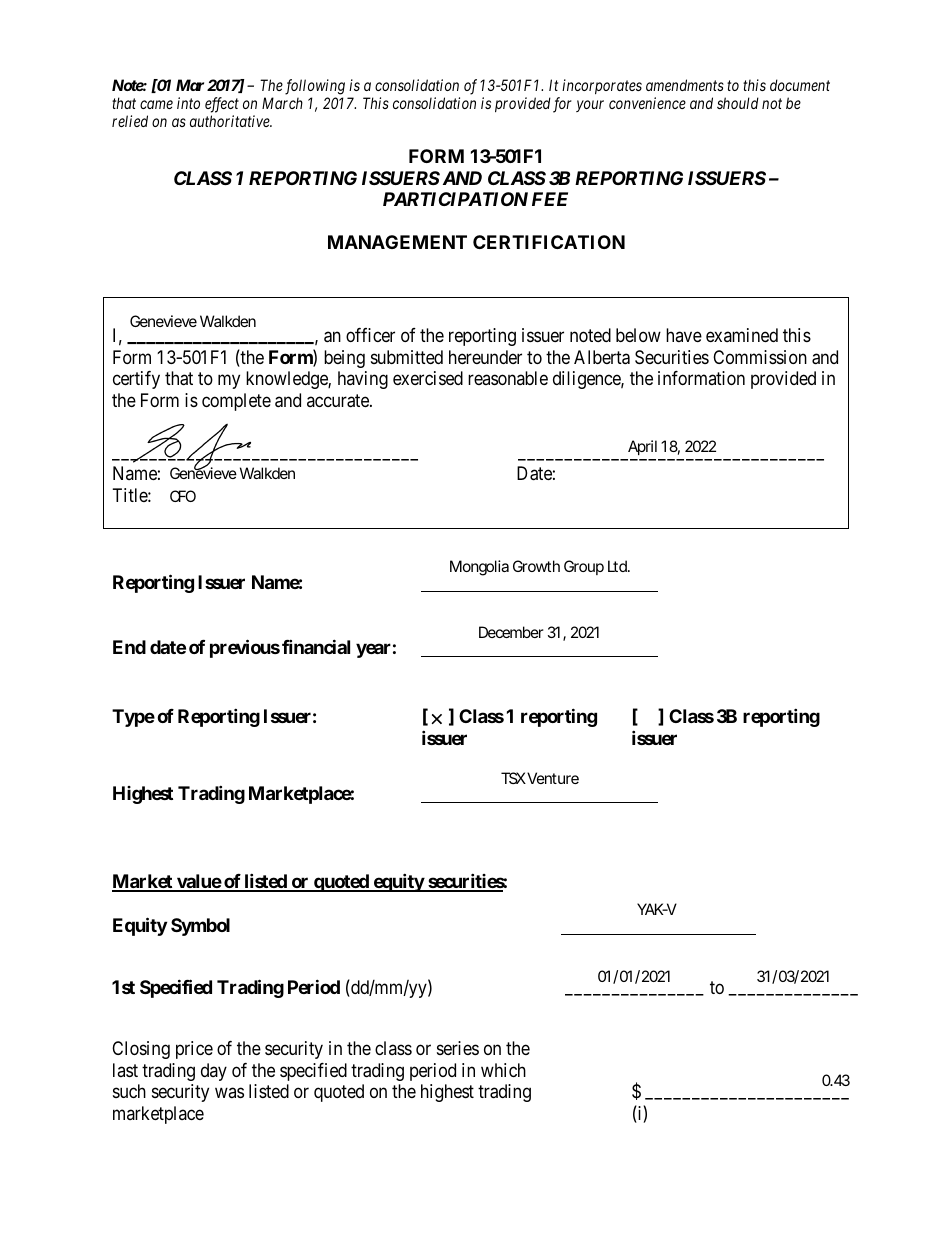 The height and width of the page is (1233, 952). What do you see at coordinates (738, 103) in the page?
I see `should` at bounding box center [738, 103].
